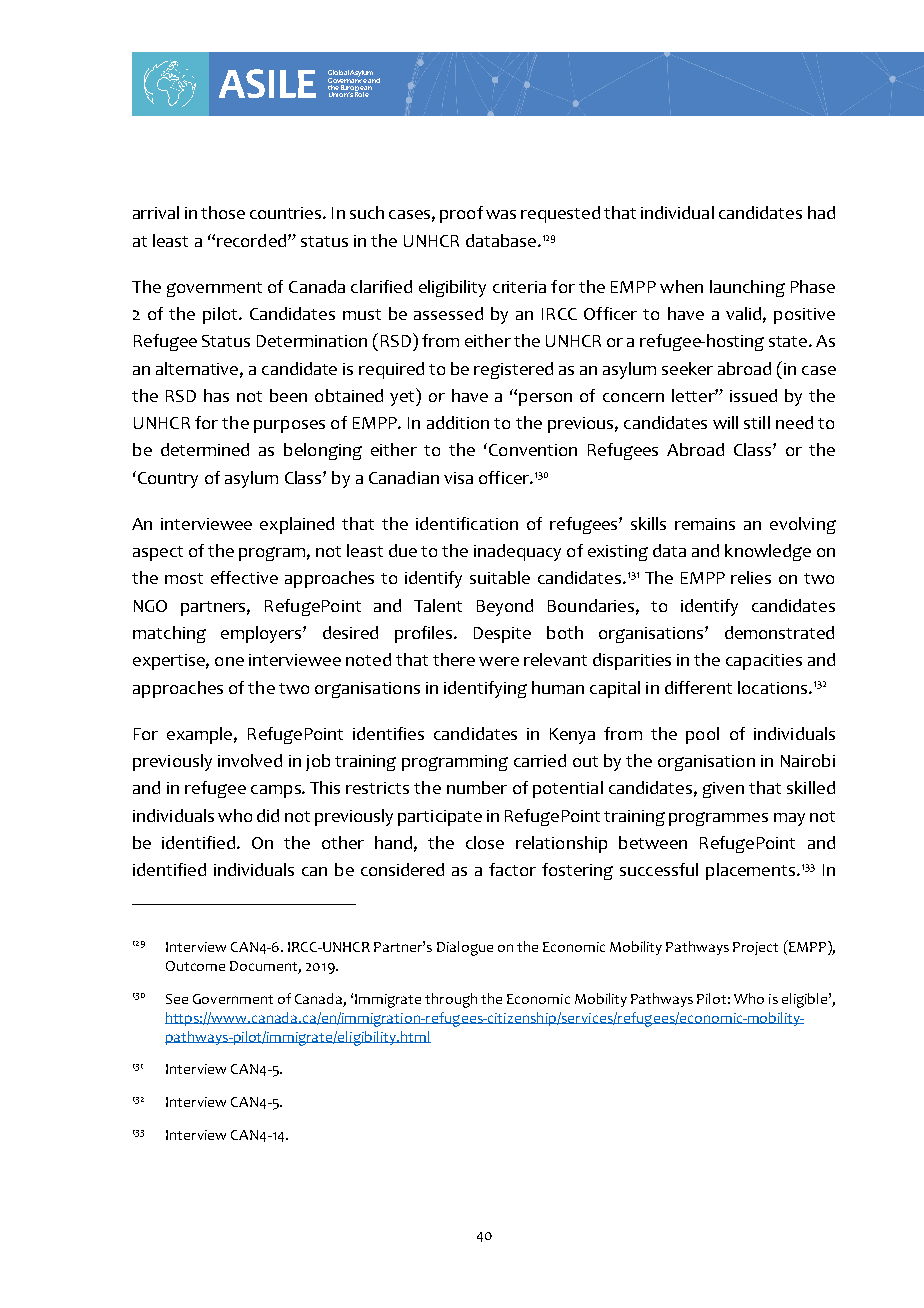 Image resolution: width=924 pixels, height=1308 pixels. Describe the element at coordinates (244, 577) in the image. I see `effective` at that location.
